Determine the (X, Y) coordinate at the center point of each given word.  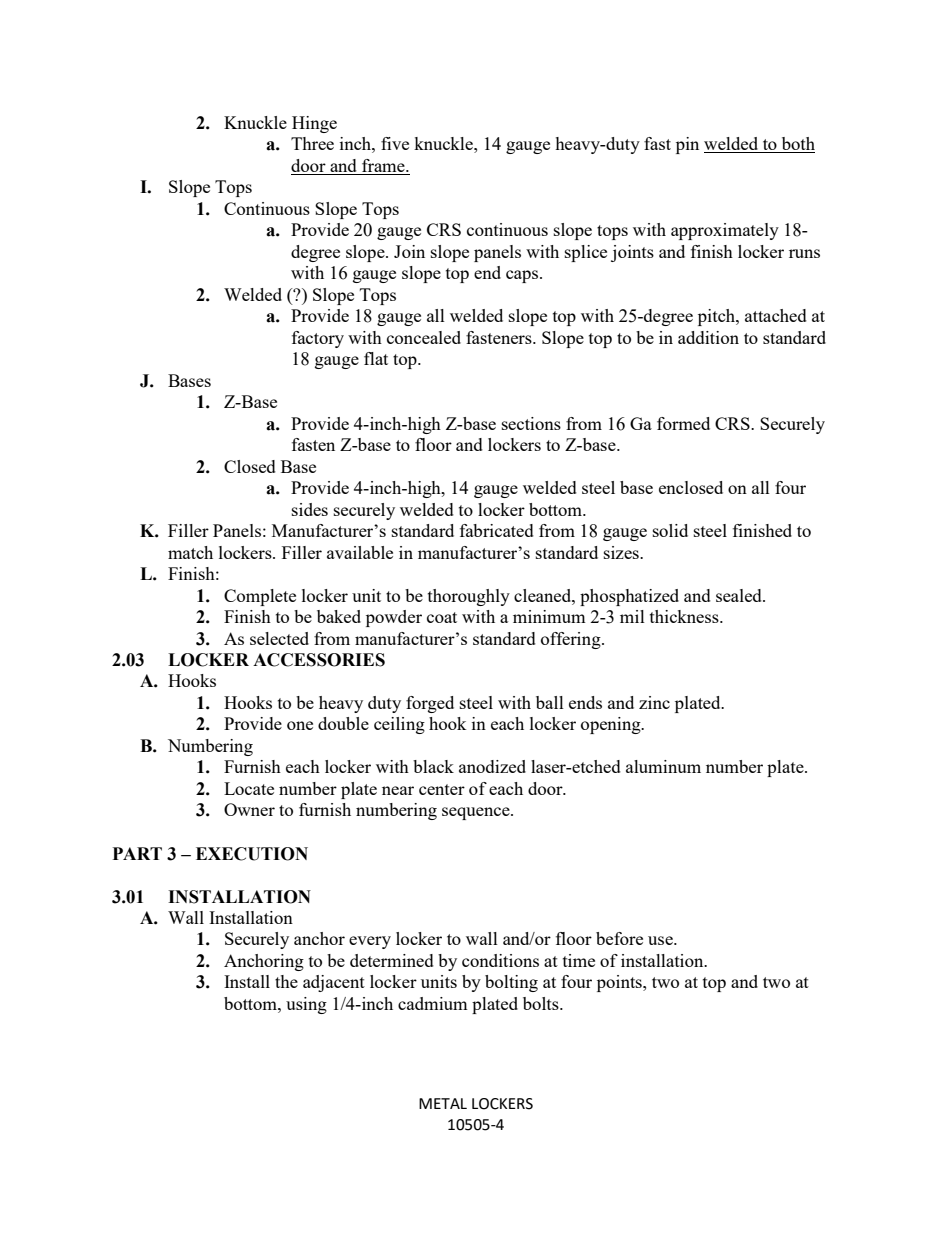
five (395, 143)
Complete (260, 597)
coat (442, 617)
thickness (685, 616)
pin (687, 145)
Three (312, 143)
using (306, 1005)
